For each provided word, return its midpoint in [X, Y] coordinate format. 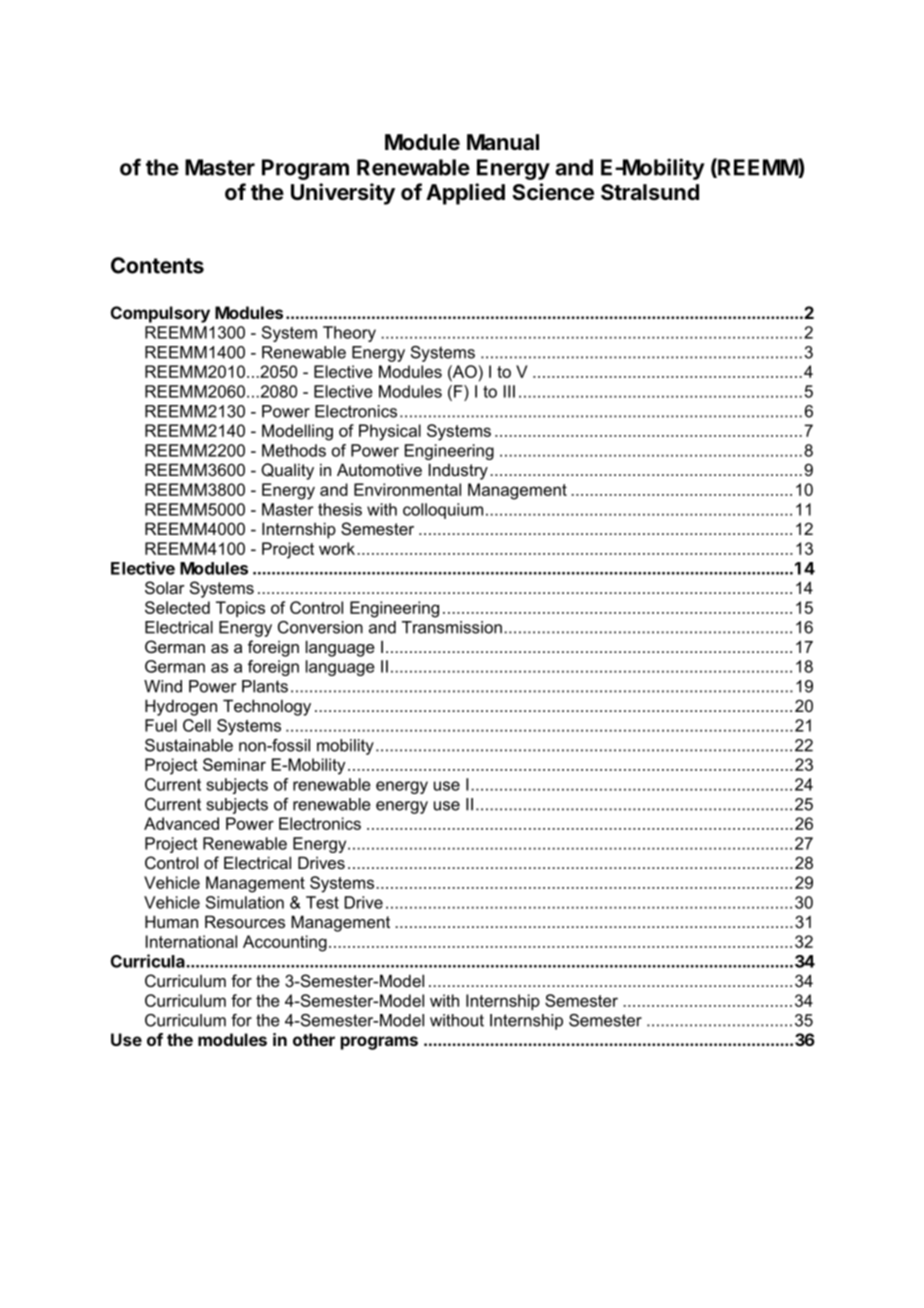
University [343, 194]
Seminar [234, 764]
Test [322, 902]
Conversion [320, 627]
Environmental [407, 489]
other [314, 1039]
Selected [177, 607]
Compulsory [160, 314]
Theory [349, 334]
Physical [390, 432]
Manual [503, 142]
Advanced [181, 823]
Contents [157, 265]
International [191, 941]
